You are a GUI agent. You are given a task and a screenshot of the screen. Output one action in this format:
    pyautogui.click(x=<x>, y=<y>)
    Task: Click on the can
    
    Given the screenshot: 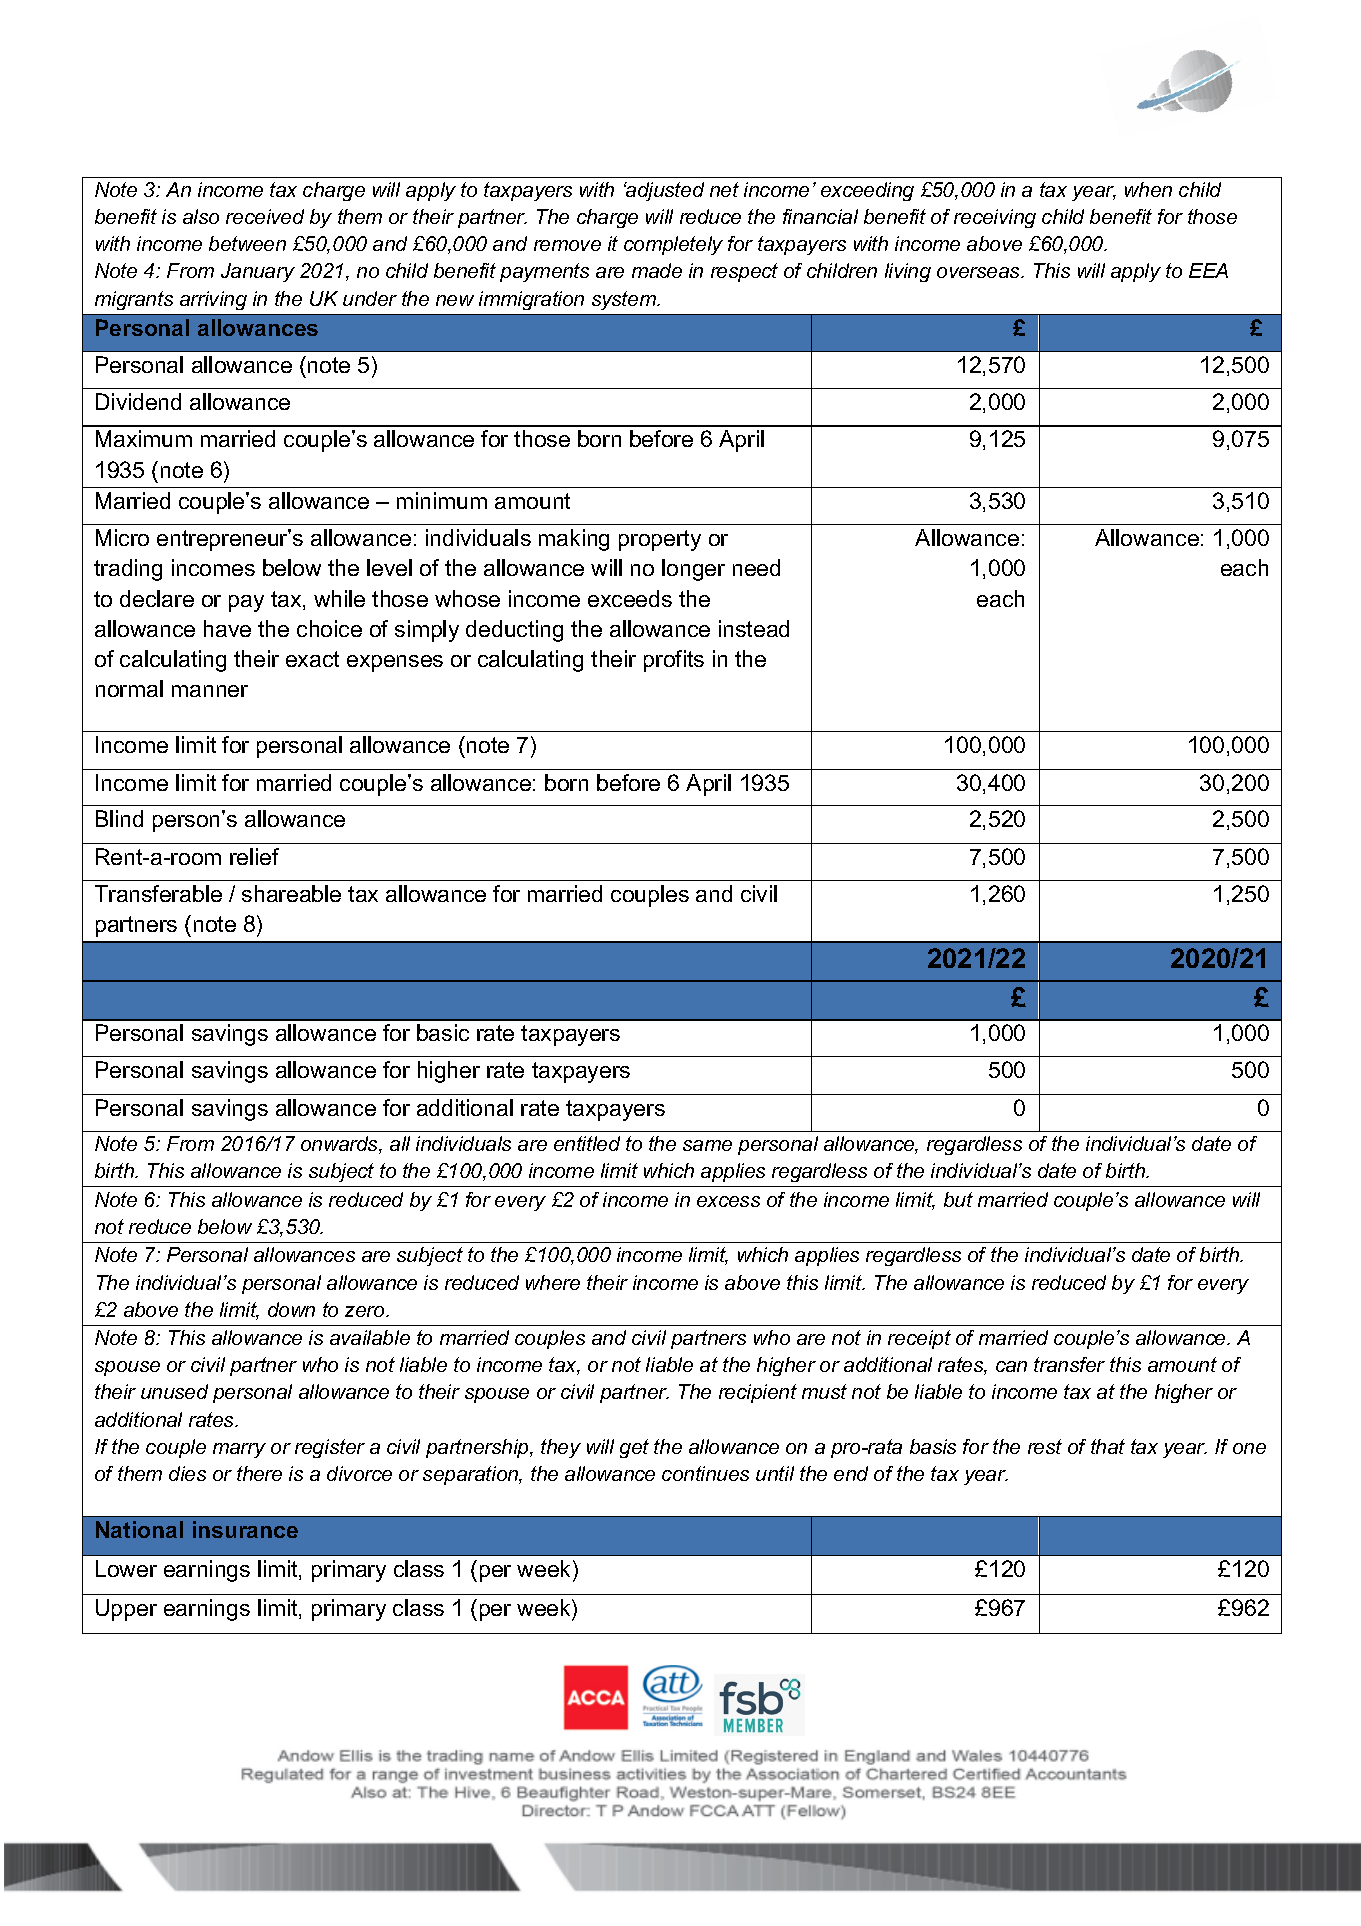 What is the action you would take?
    pyautogui.click(x=1011, y=1366)
